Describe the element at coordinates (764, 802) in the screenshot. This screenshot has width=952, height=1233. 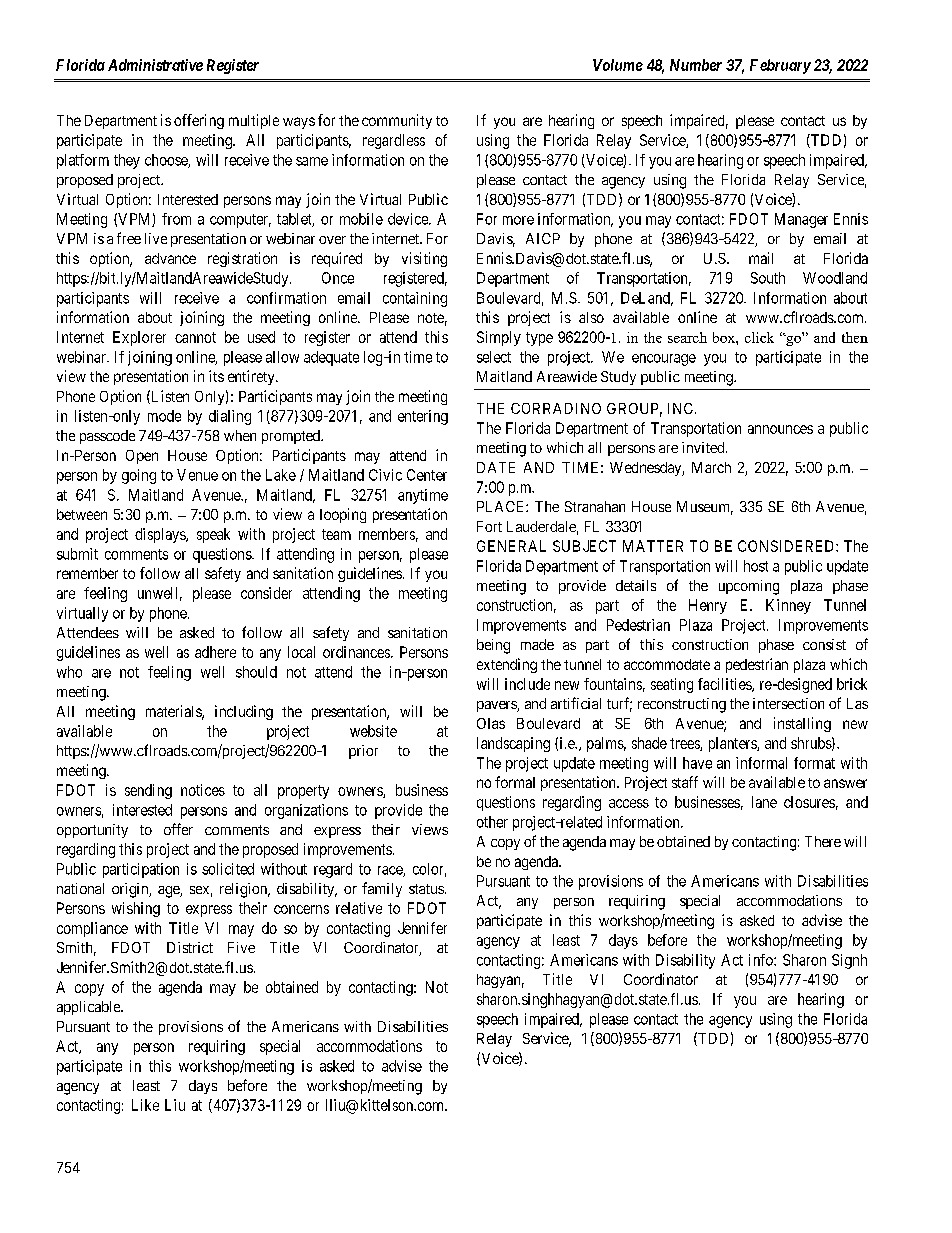
I see `lane` at that location.
